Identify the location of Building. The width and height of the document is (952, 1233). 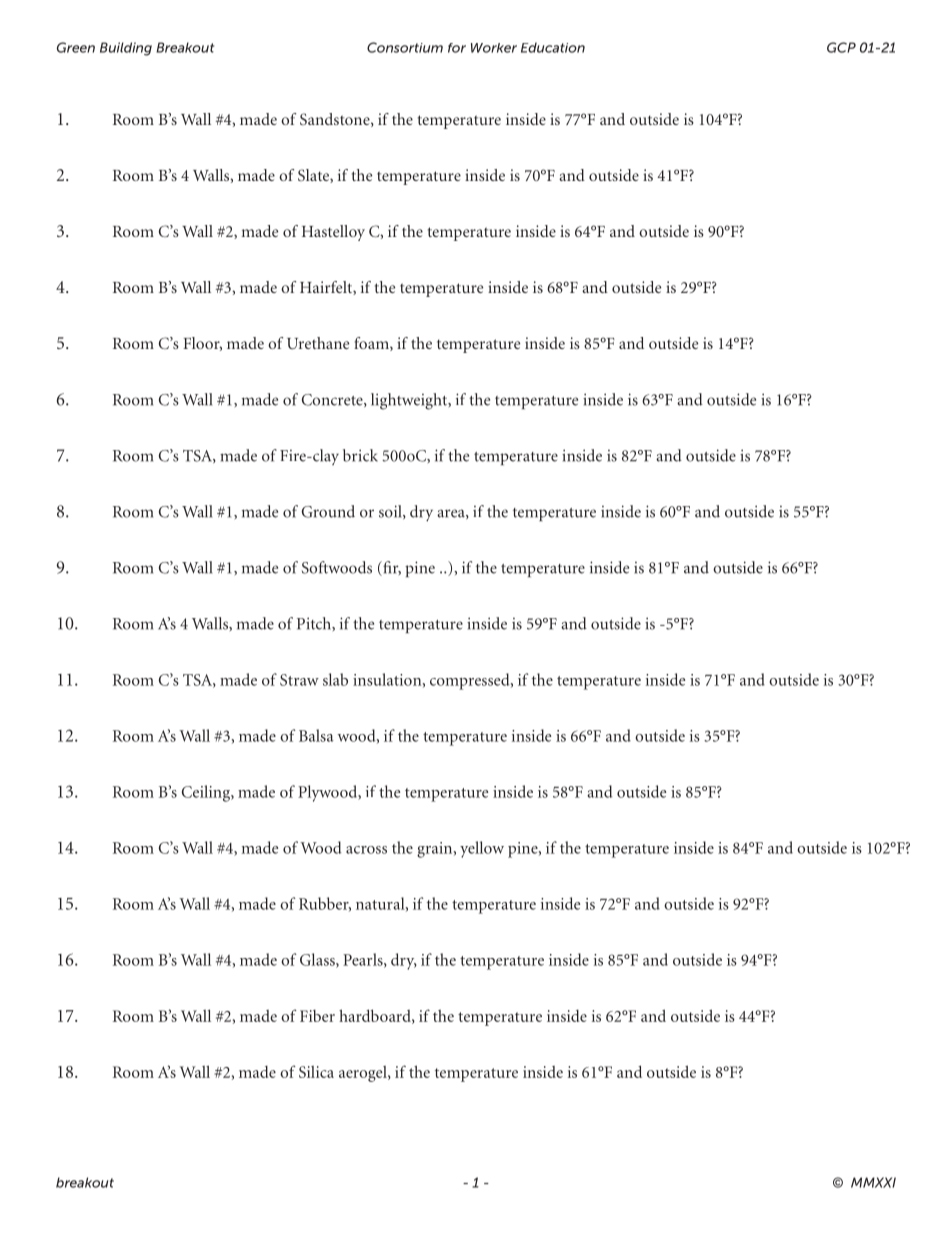
(126, 49).
